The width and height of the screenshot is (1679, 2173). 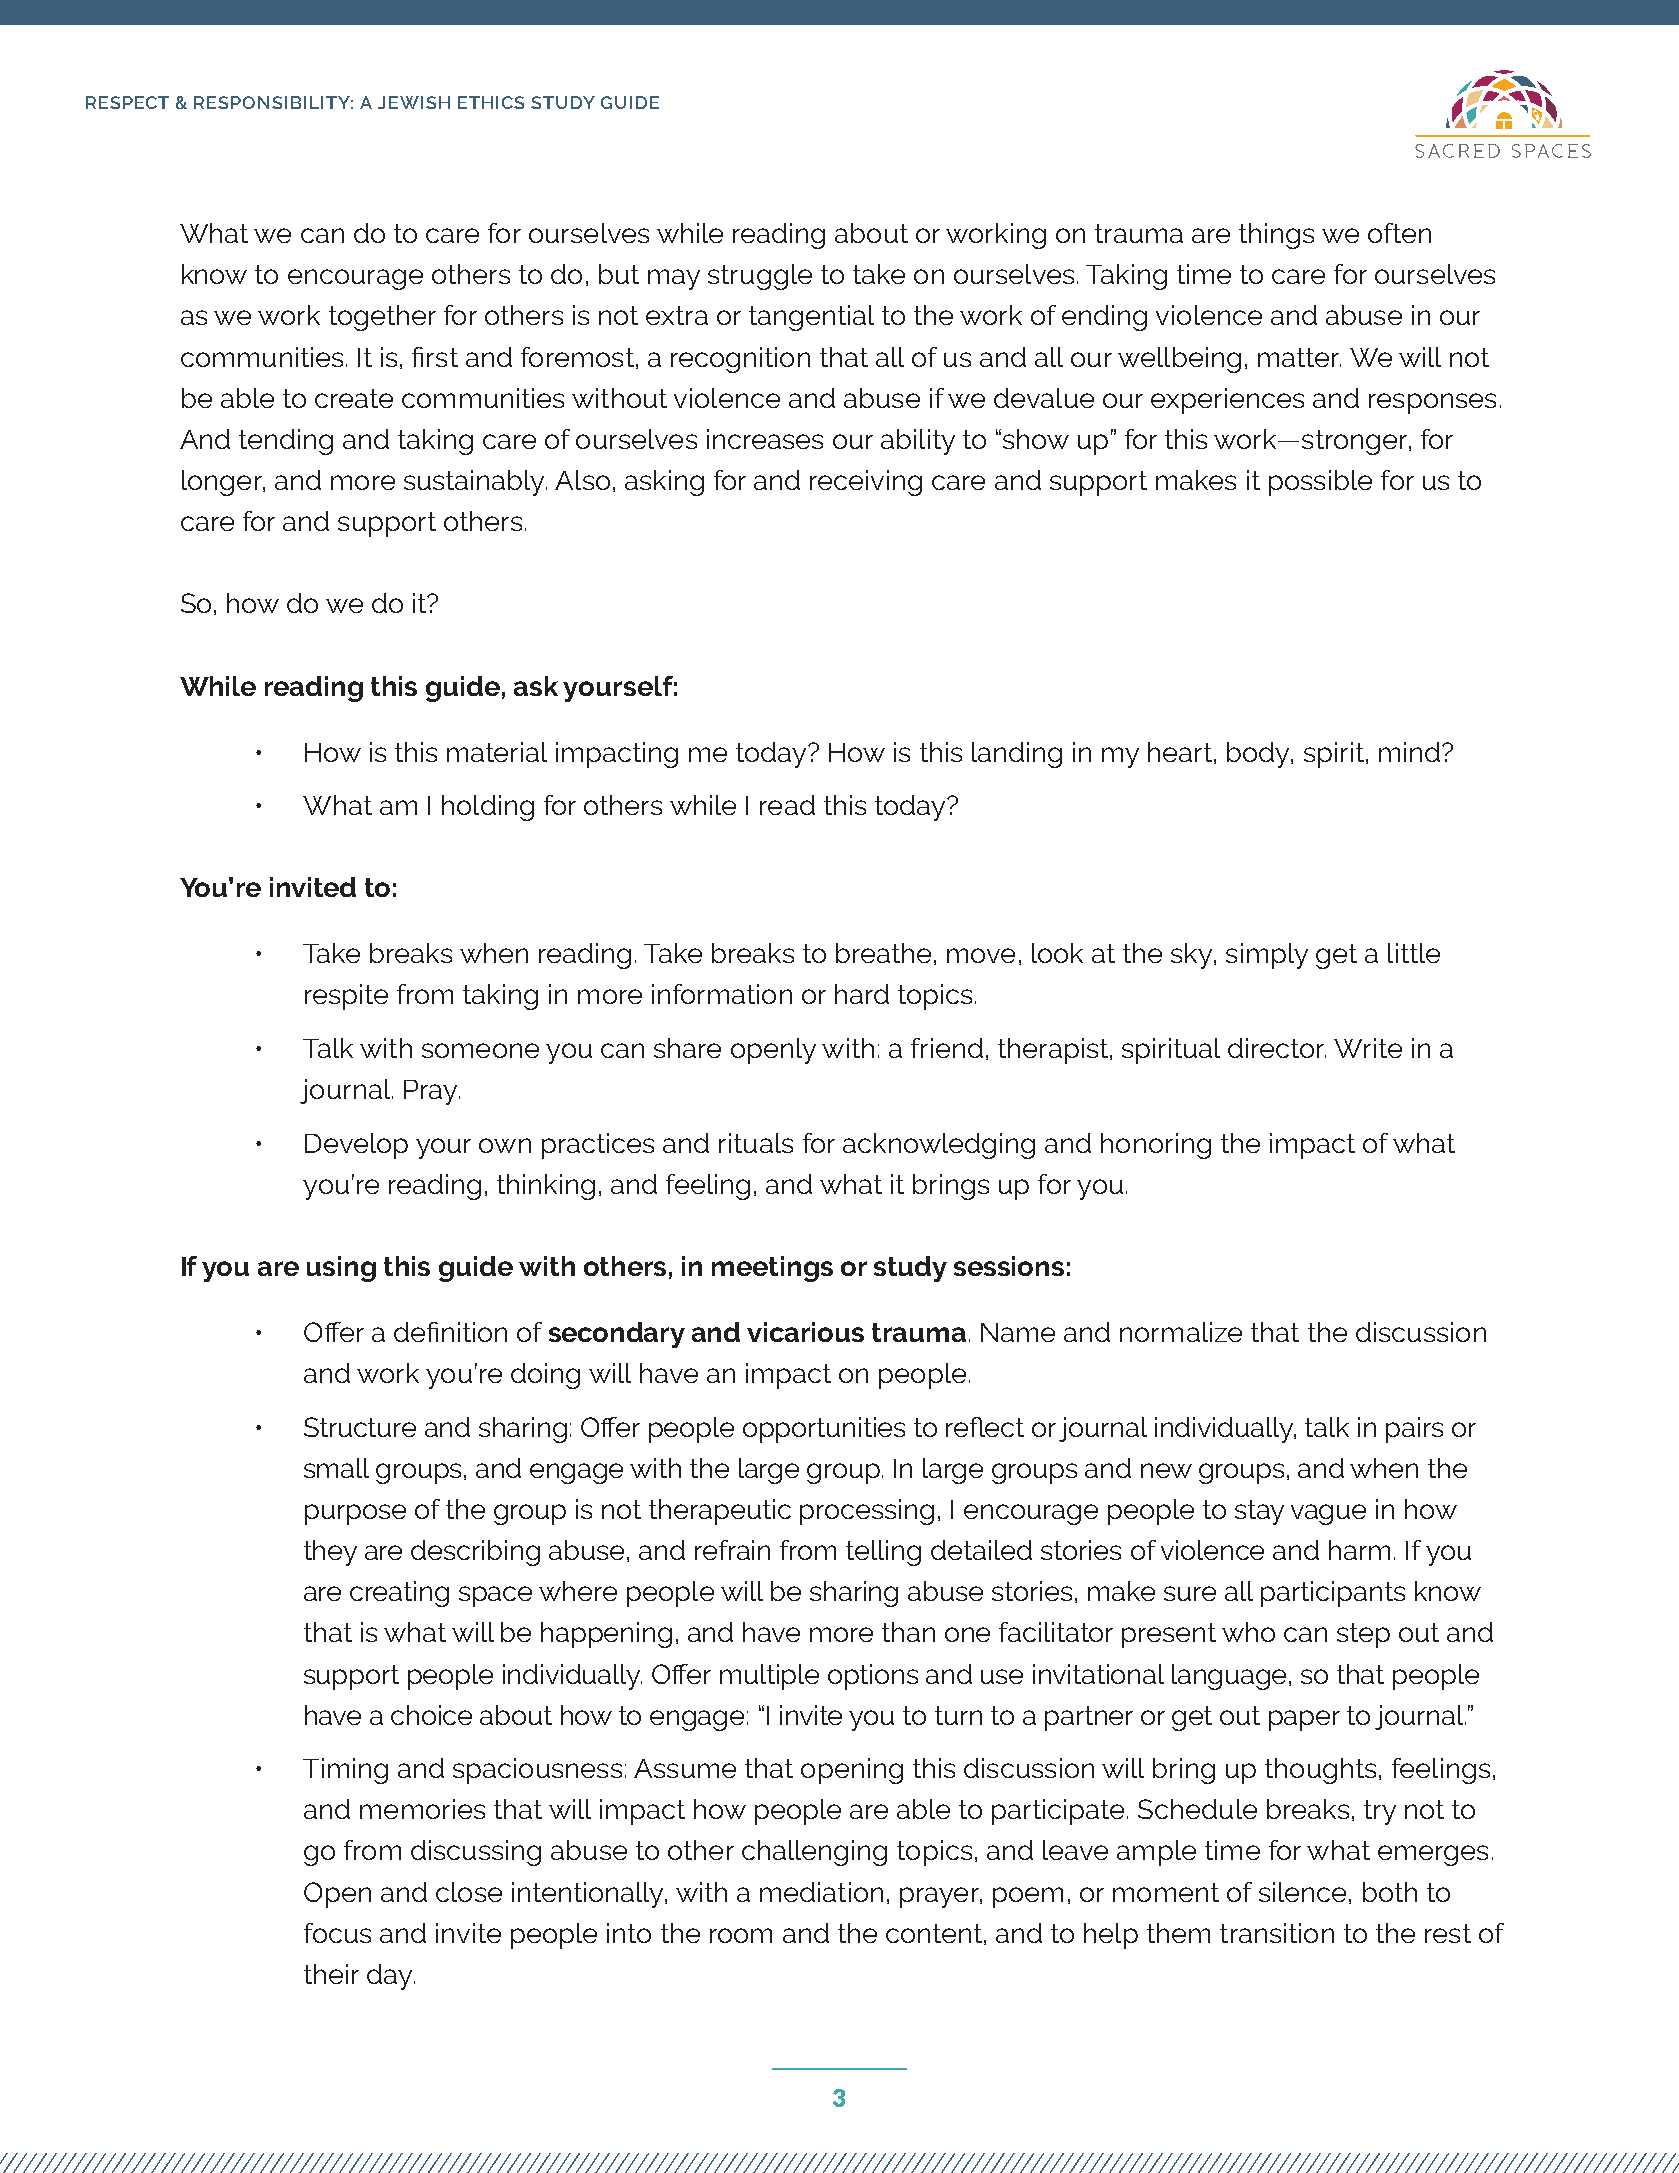 I want to click on things, so click(x=1276, y=236).
